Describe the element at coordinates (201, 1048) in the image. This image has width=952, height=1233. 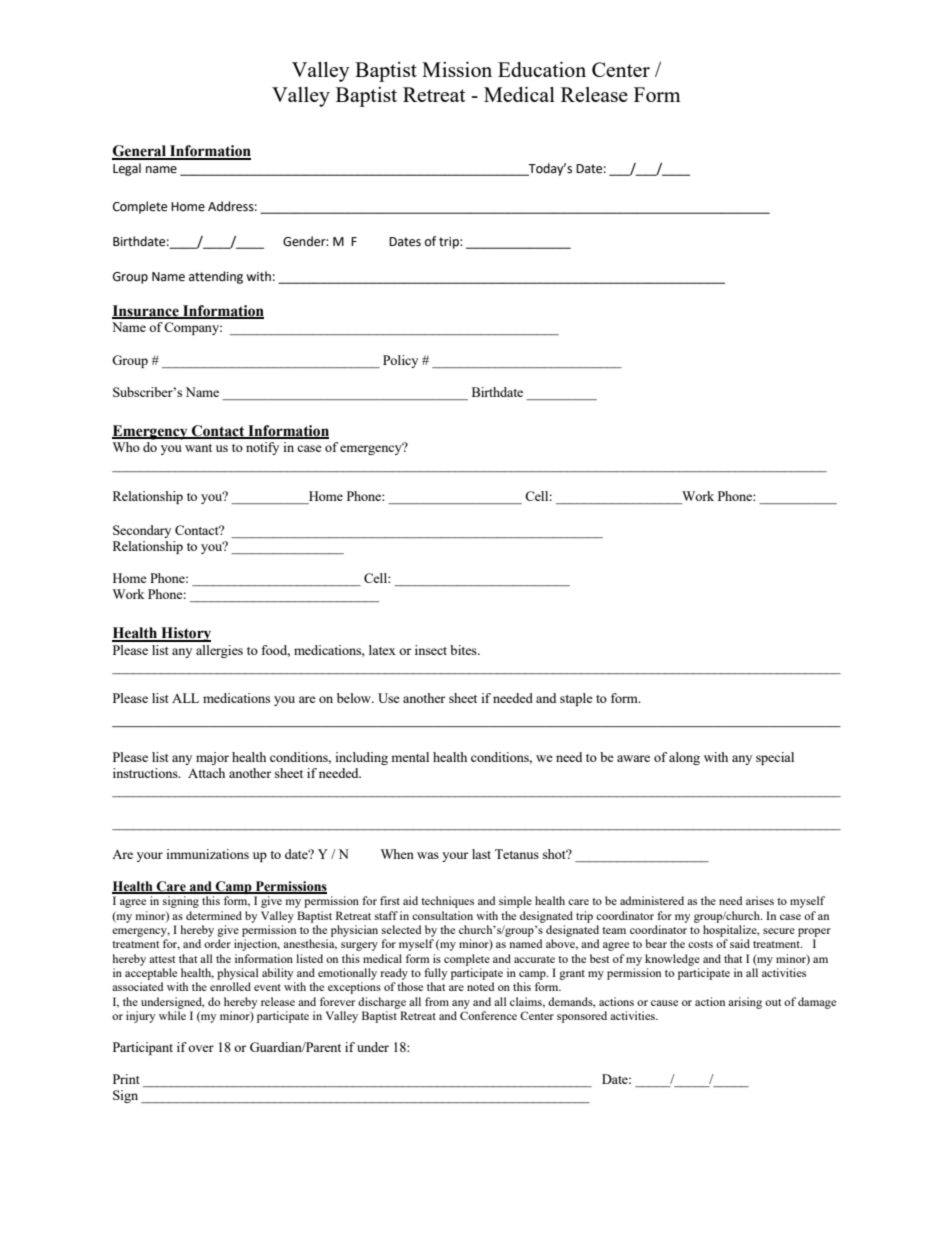
I see `over` at that location.
